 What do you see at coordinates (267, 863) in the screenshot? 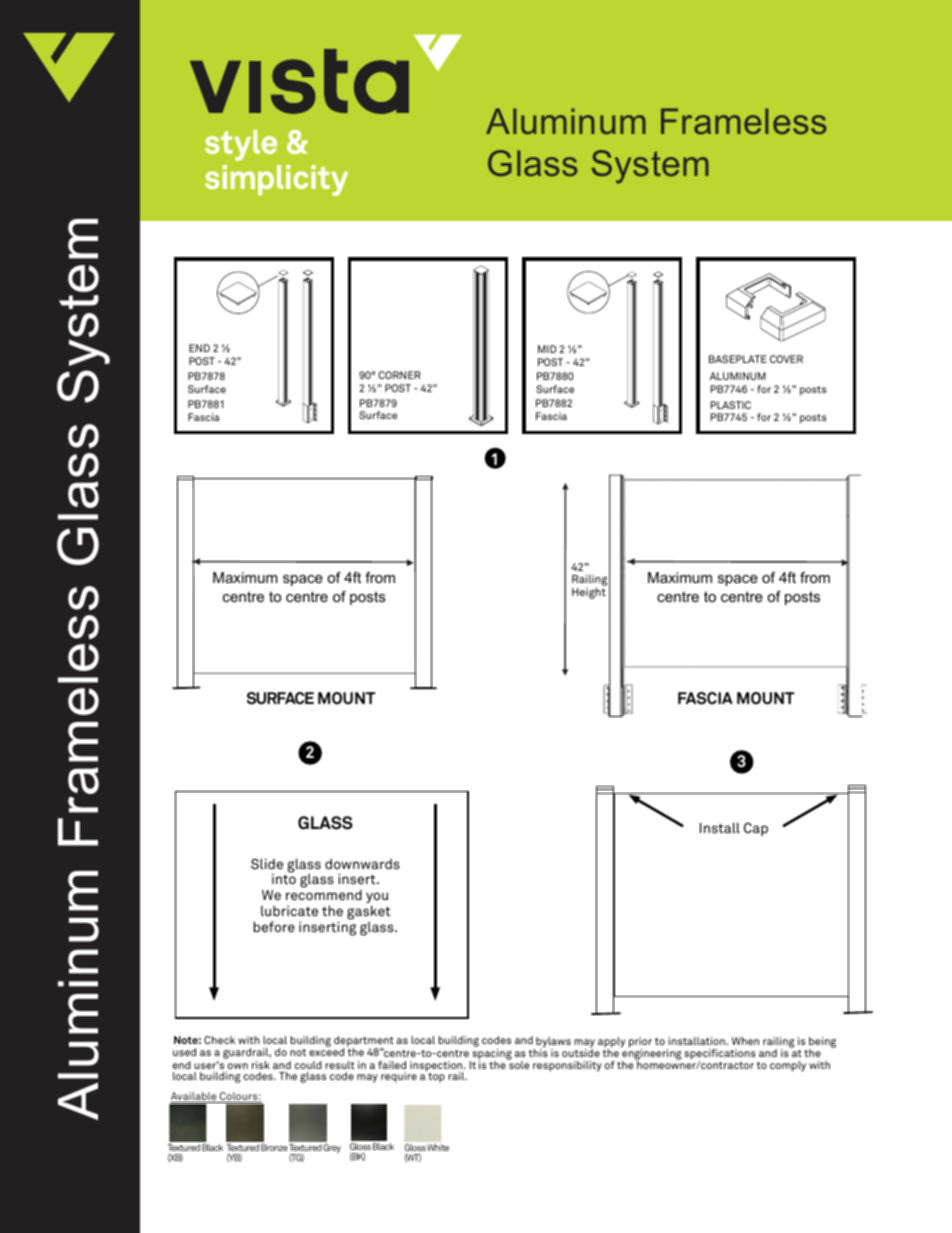
I see `Slide` at bounding box center [267, 863].
